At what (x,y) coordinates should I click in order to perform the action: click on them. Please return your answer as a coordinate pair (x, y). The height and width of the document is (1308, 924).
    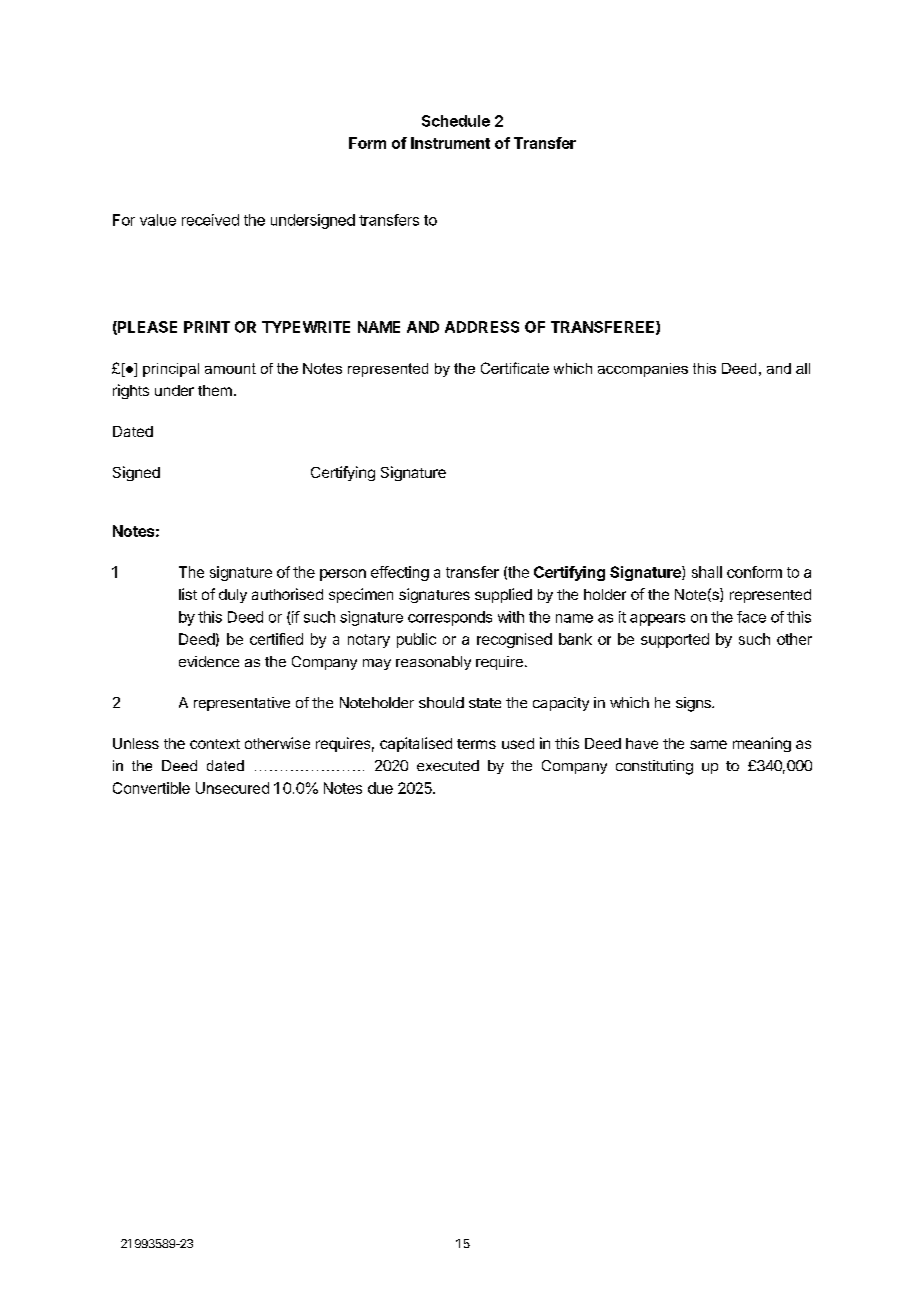
    Looking at the image, I should click on (215, 390).
